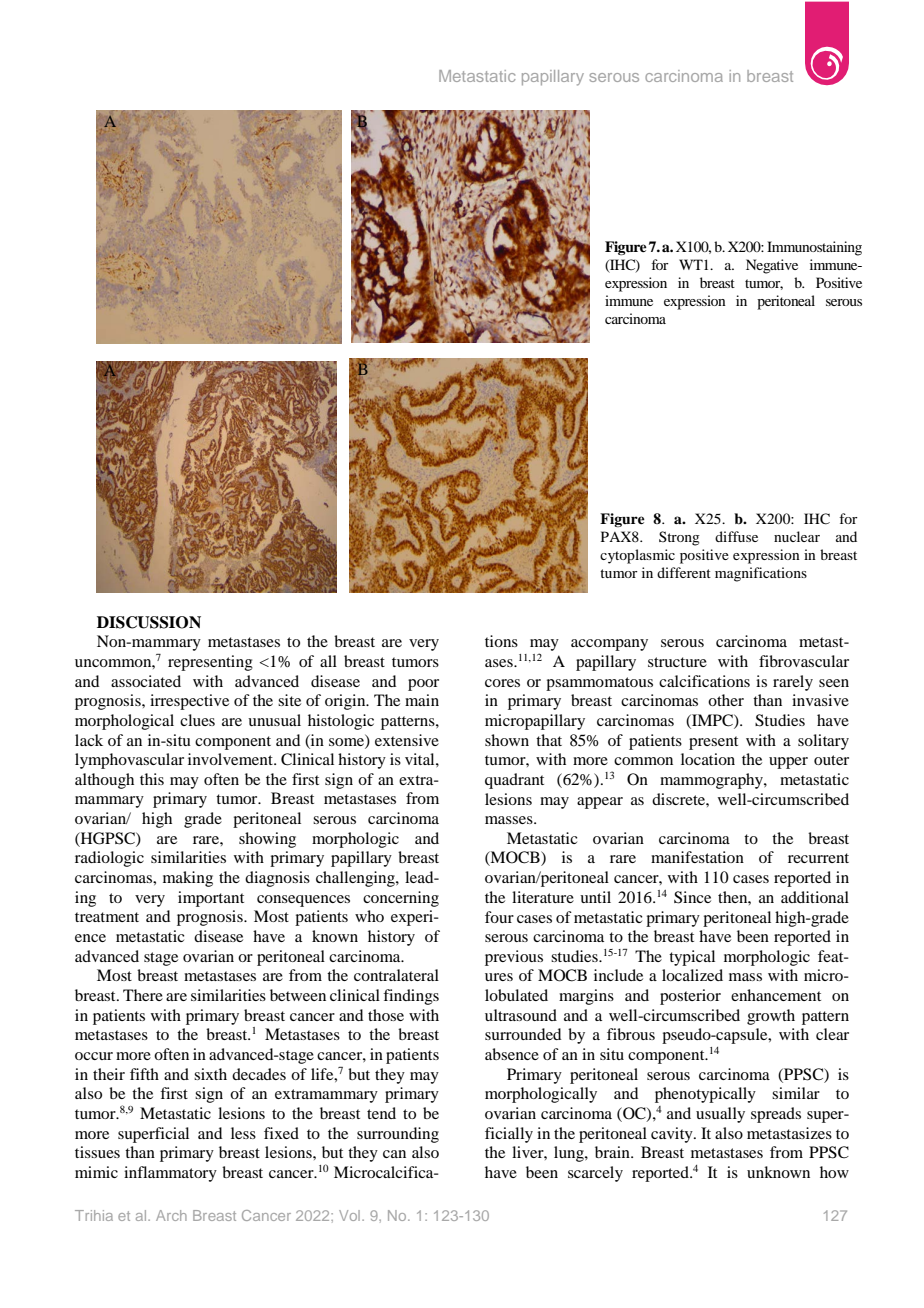 The width and height of the screenshot is (924, 1308). Describe the element at coordinates (146, 681) in the screenshot. I see `associated` at that location.
